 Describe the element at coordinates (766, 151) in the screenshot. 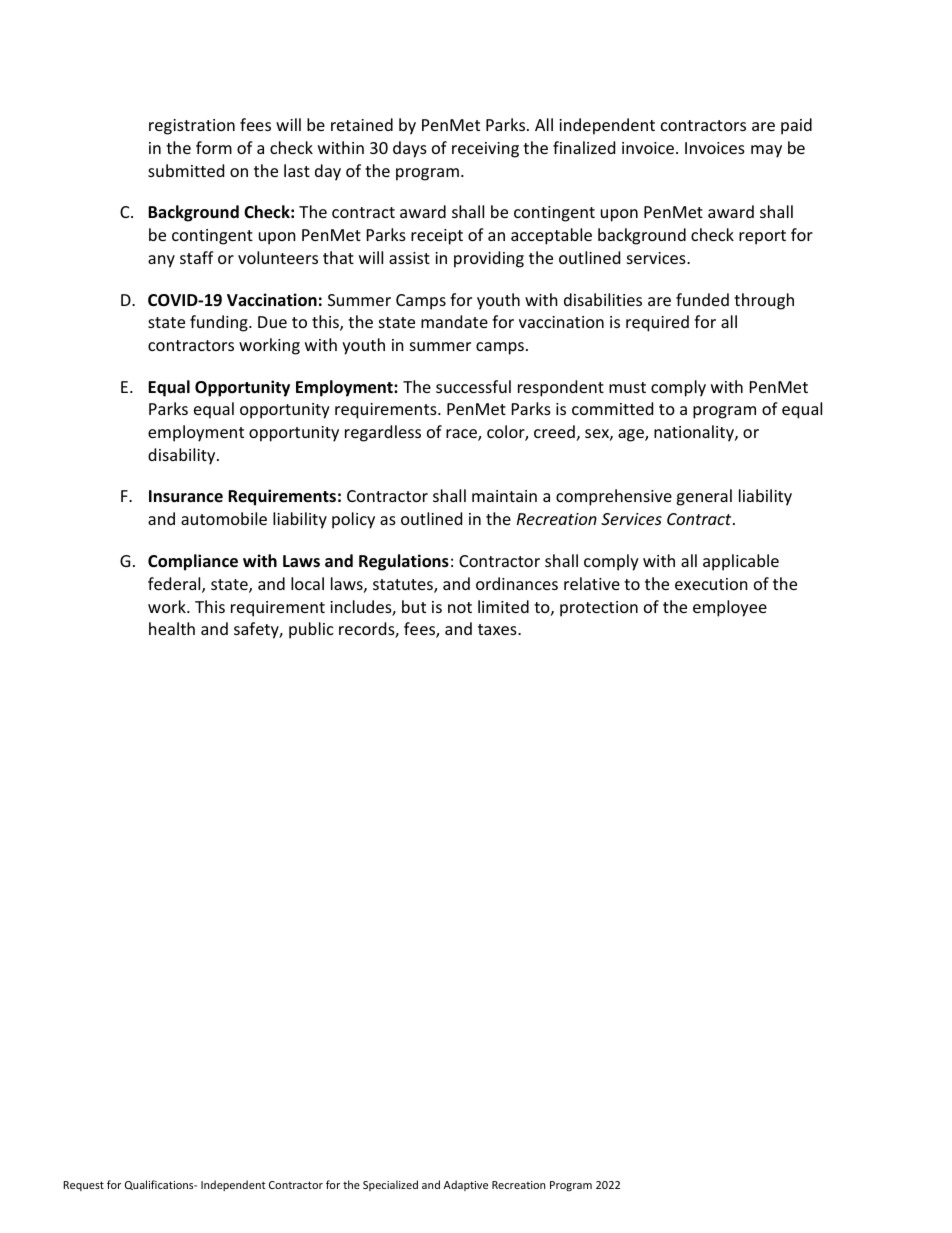

I see `may` at that location.
